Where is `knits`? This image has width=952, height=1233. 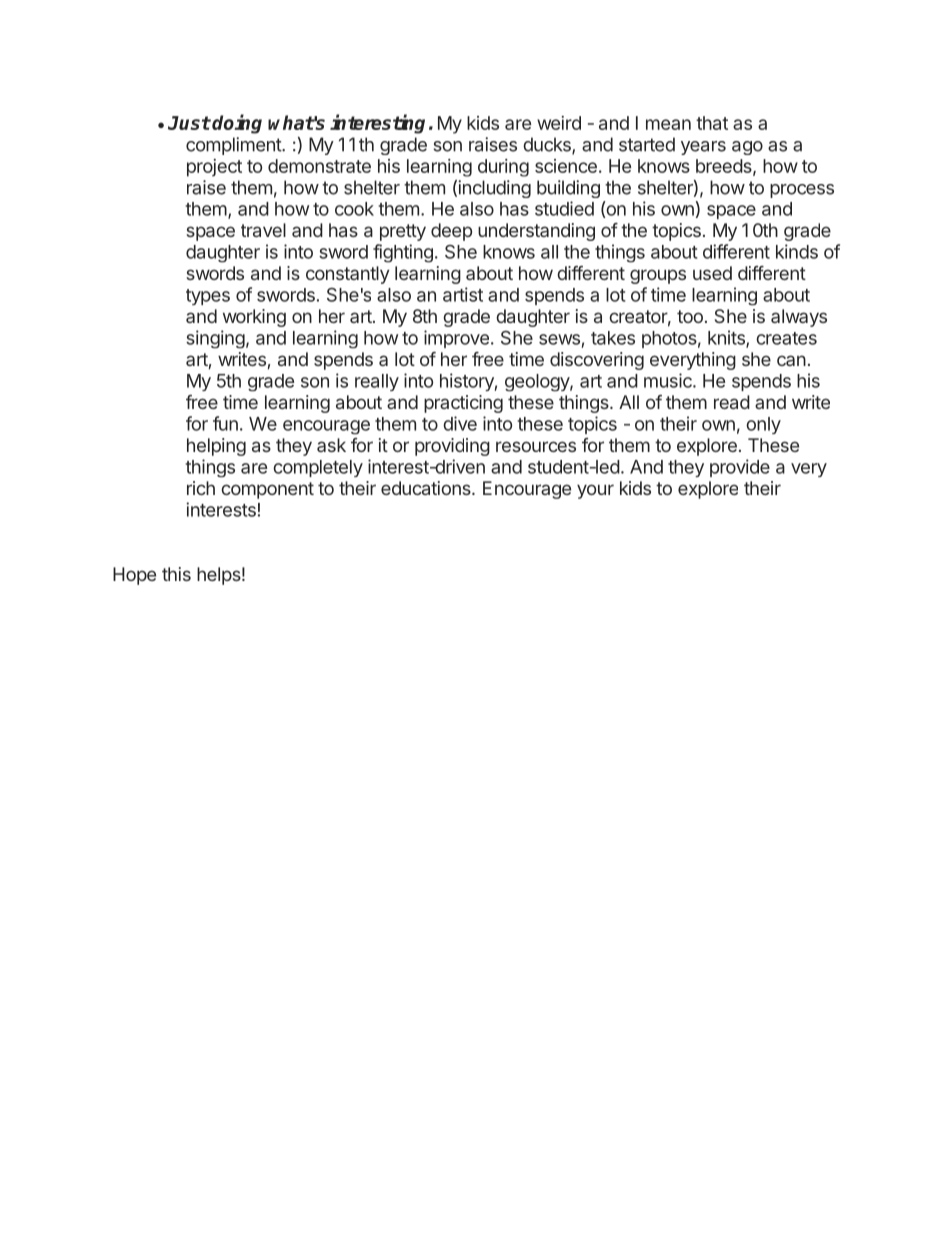 knits is located at coordinates (727, 338).
